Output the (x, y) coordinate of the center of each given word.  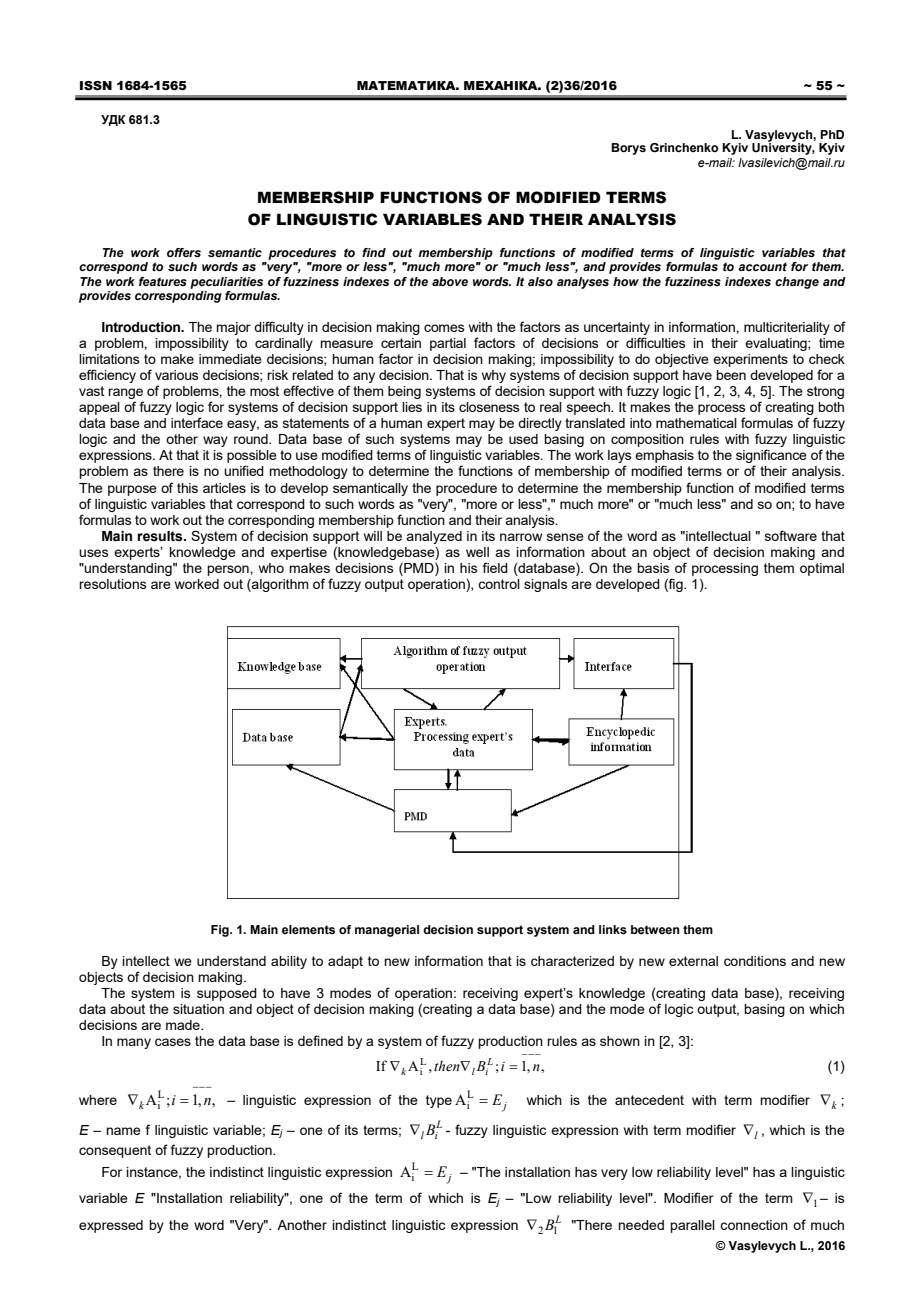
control (499, 584)
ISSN (96, 86)
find (374, 252)
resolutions (113, 584)
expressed (111, 1226)
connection (754, 1225)
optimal (822, 569)
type (439, 1101)
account (762, 266)
